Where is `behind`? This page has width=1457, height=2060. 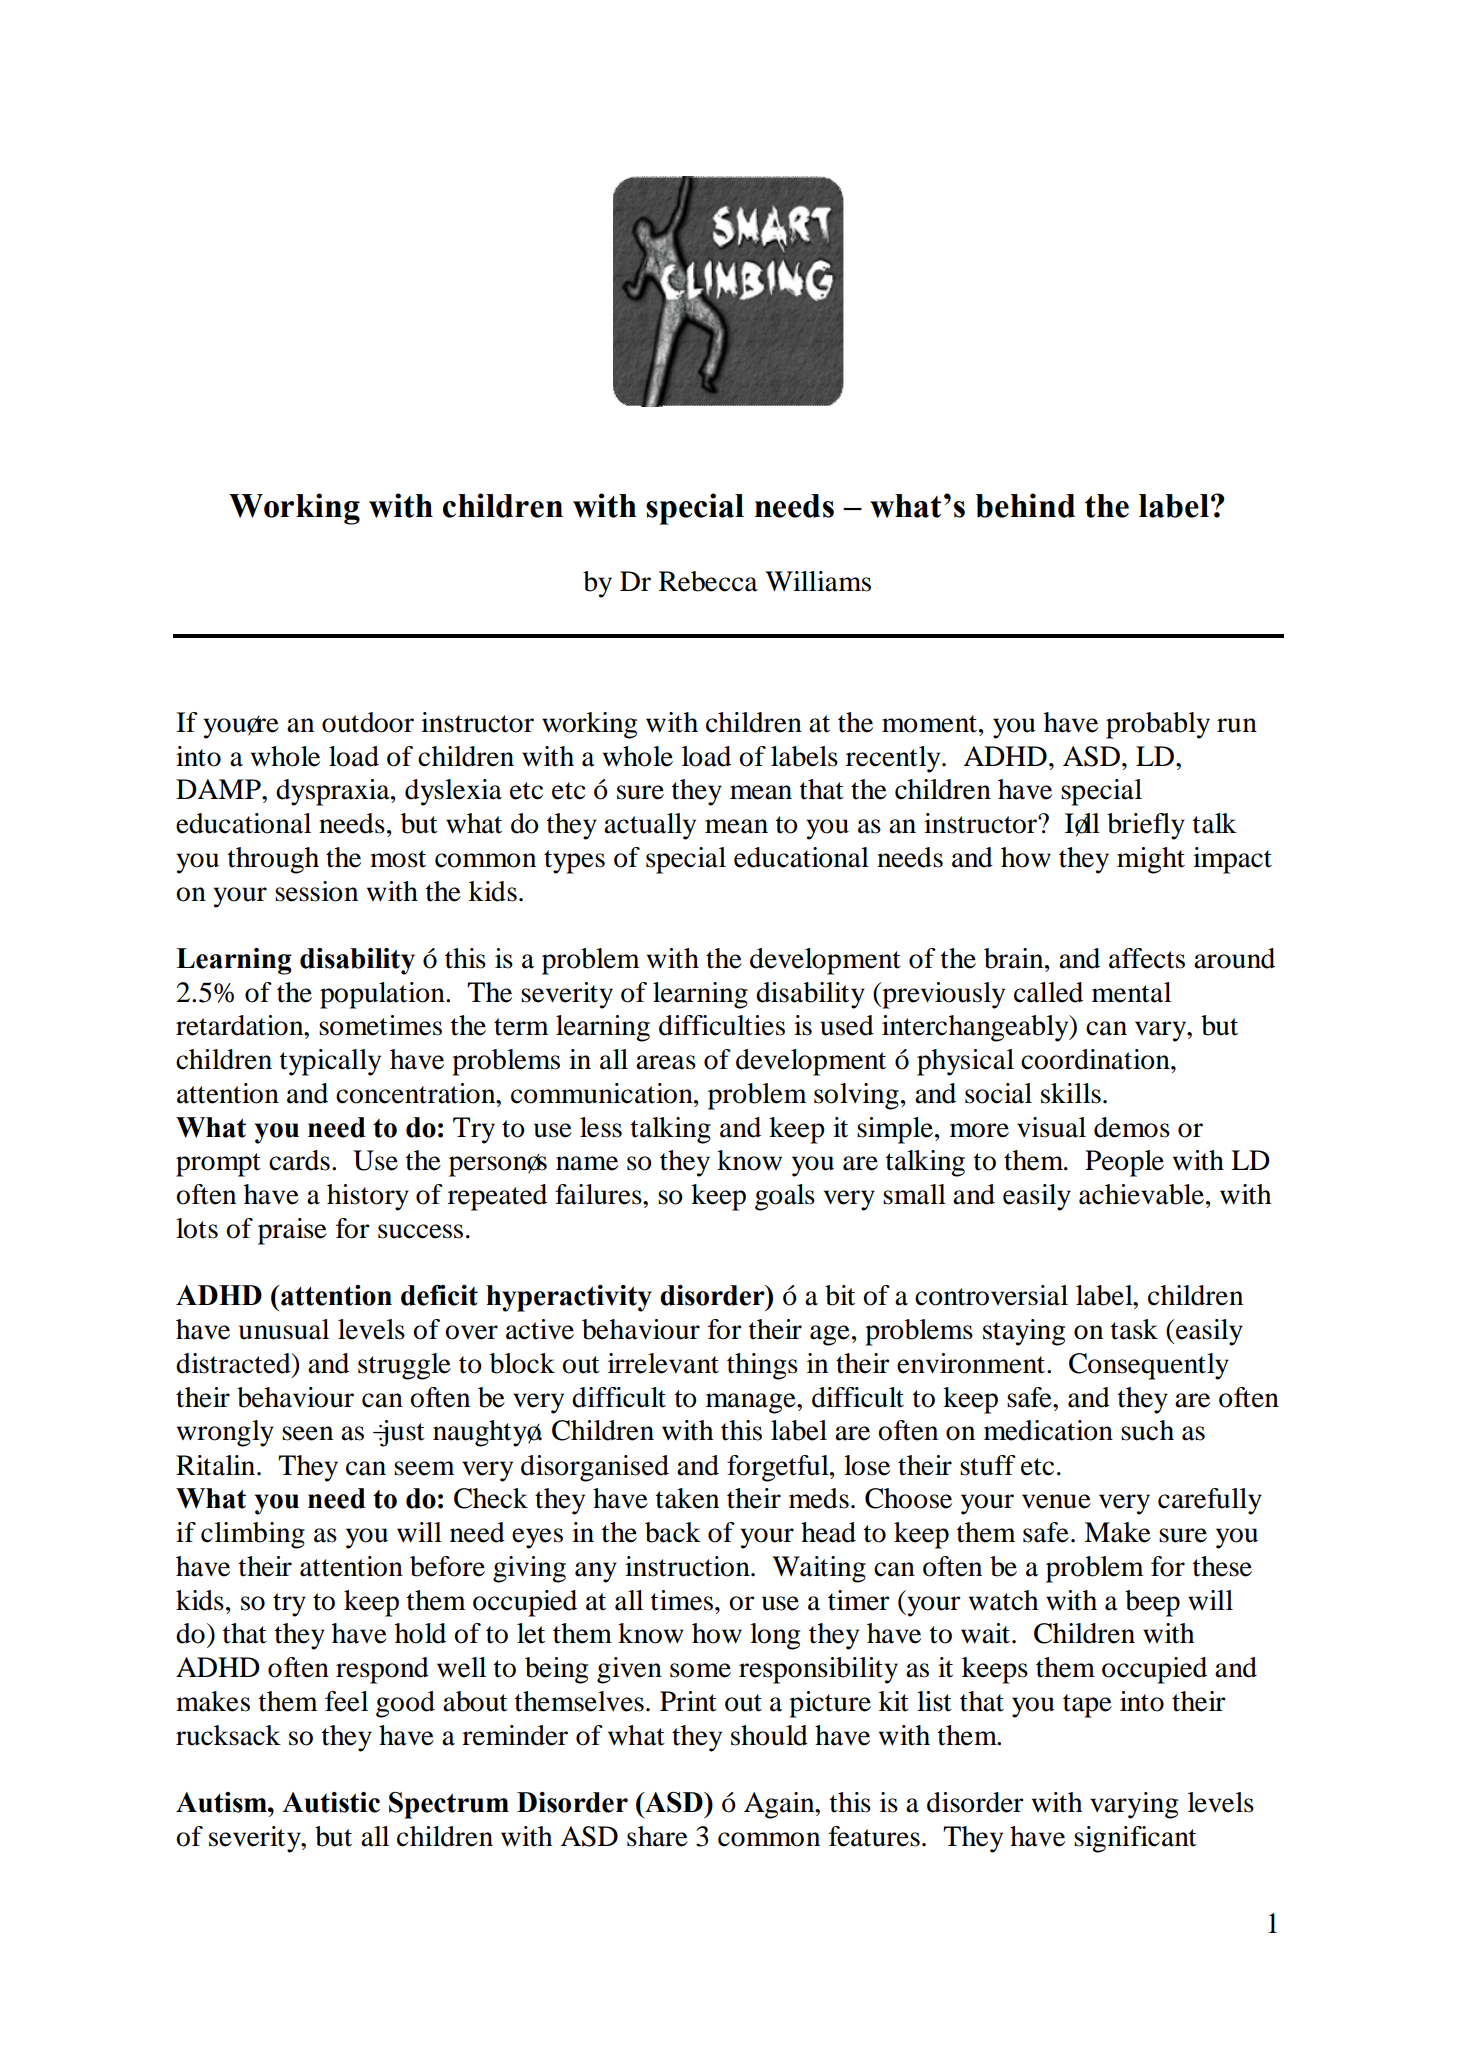 behind is located at coordinates (1025, 505).
